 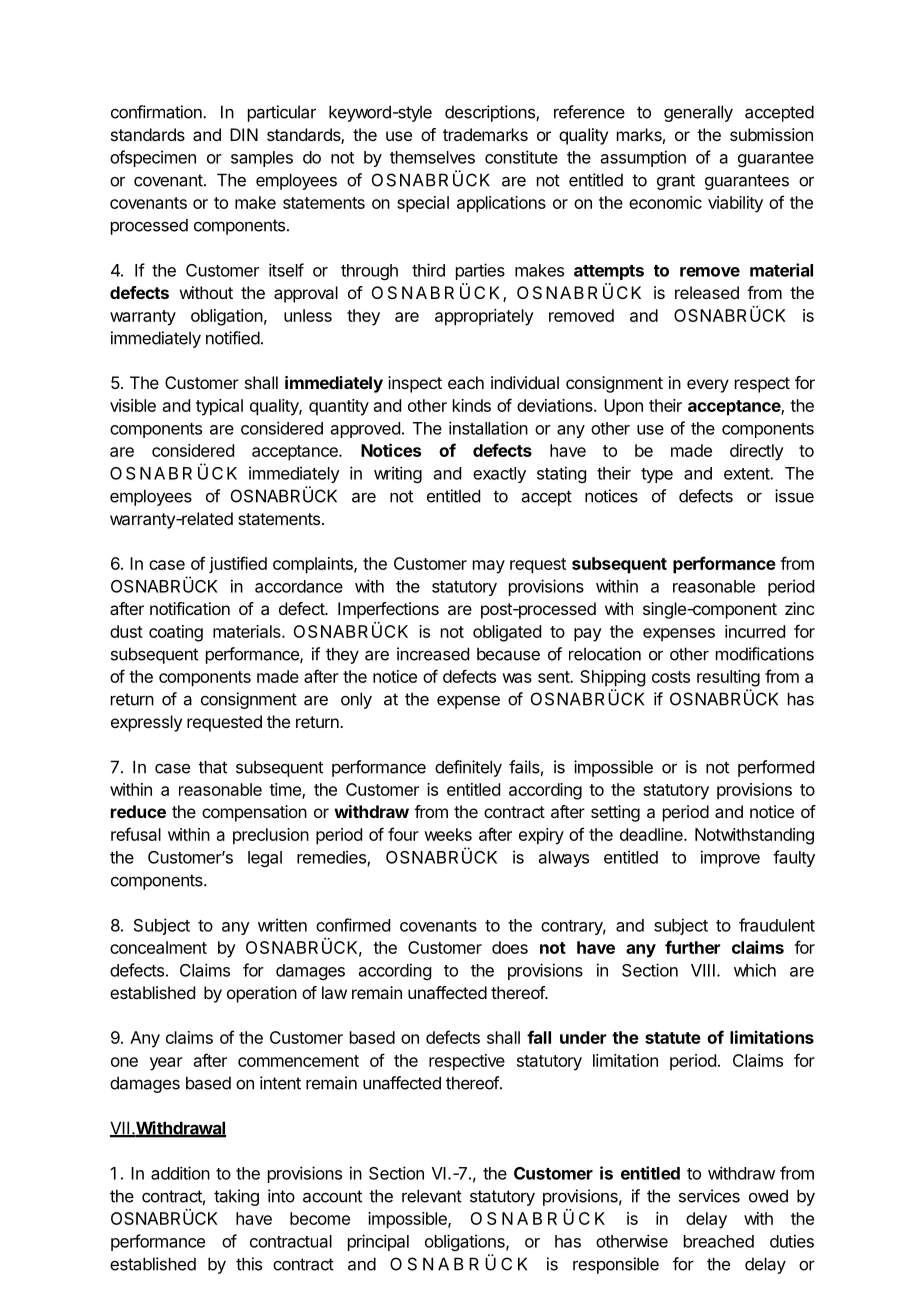 I want to click on relevant, so click(x=432, y=1196).
